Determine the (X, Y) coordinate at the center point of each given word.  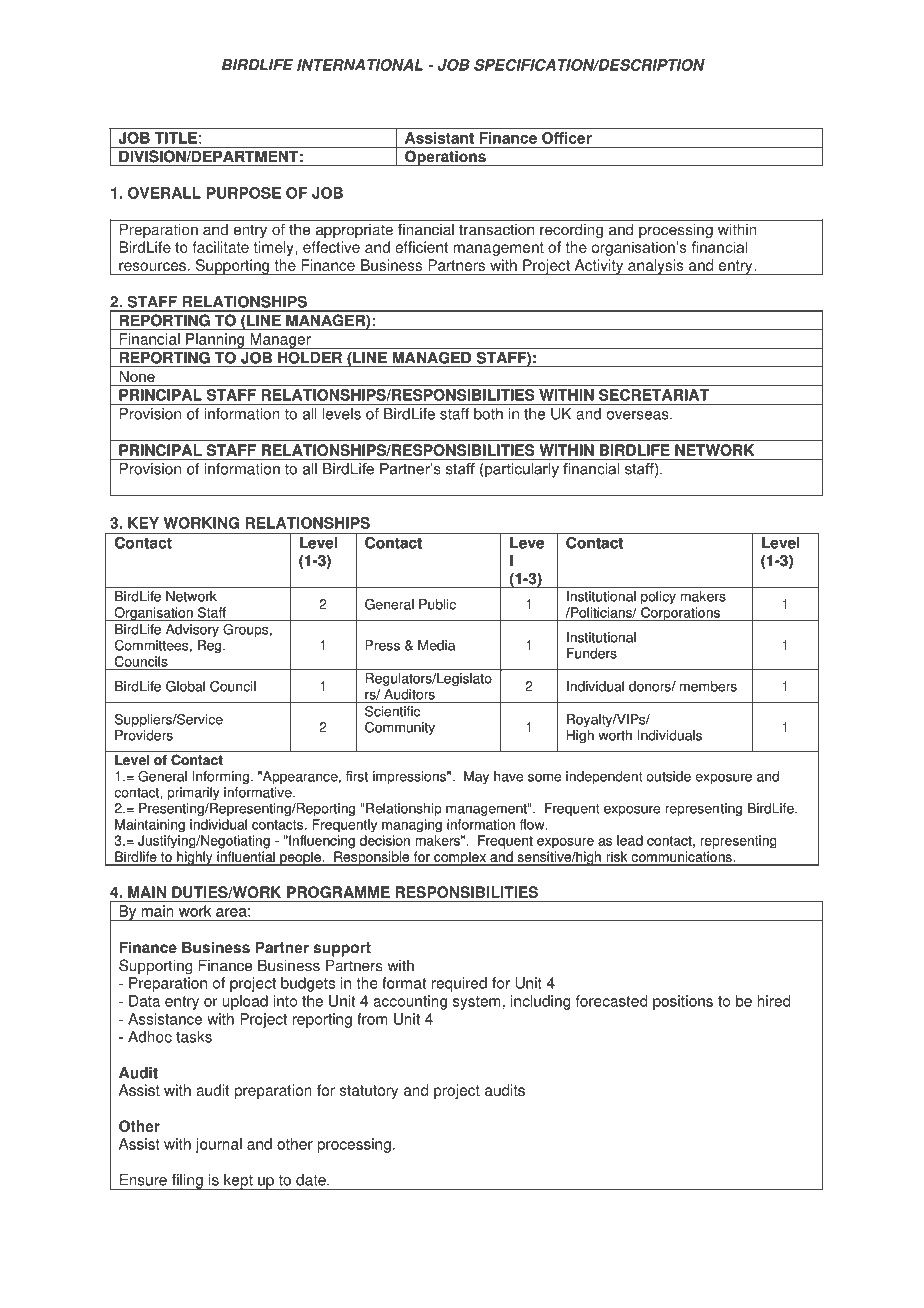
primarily (193, 793)
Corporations (680, 614)
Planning (215, 341)
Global (185, 686)
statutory (369, 1092)
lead (630, 840)
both (488, 414)
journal (218, 1145)
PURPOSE (244, 193)
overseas (639, 415)
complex (460, 858)
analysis (656, 267)
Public (437, 604)
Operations (445, 158)
